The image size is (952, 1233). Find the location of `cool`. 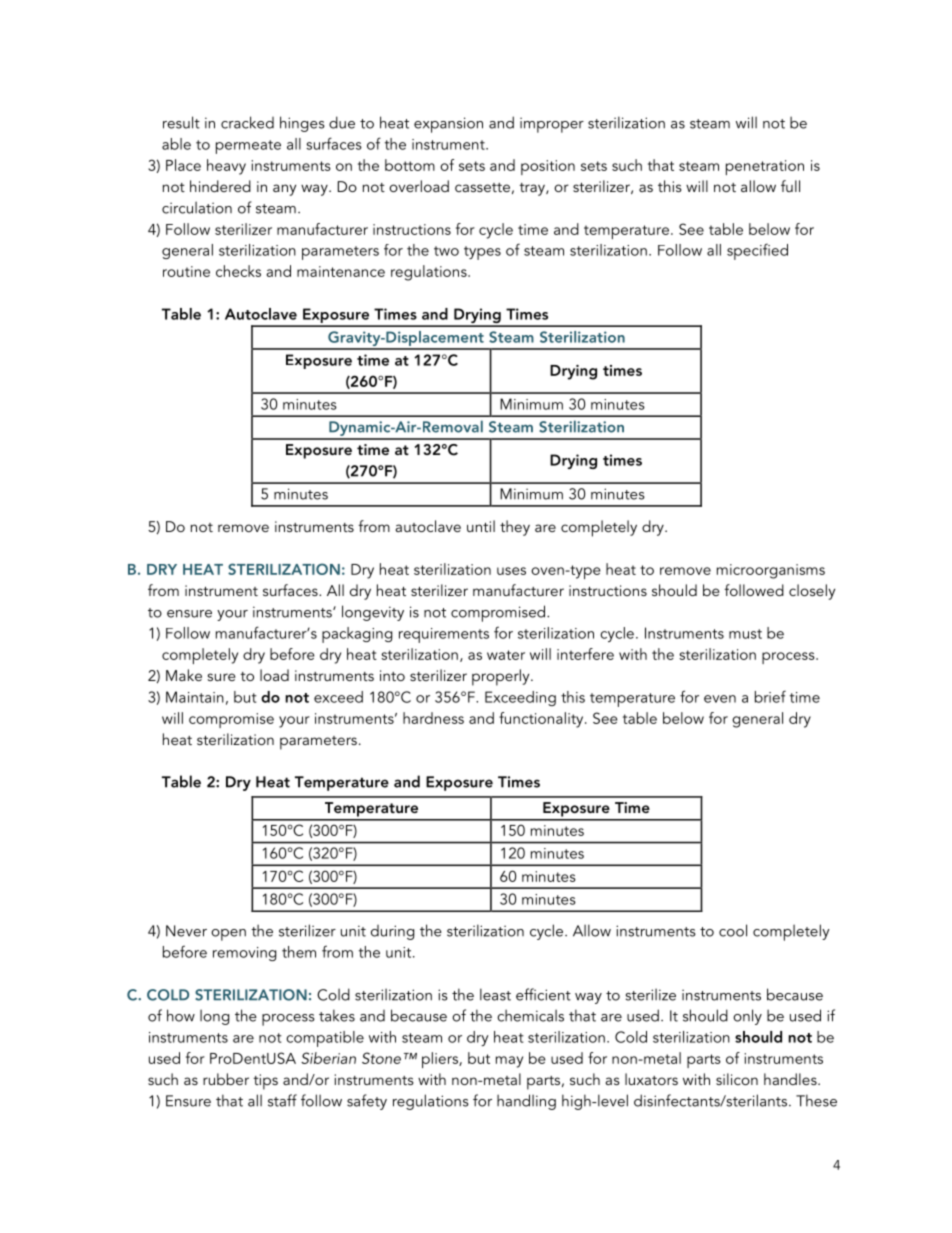

cool is located at coordinates (733, 930).
